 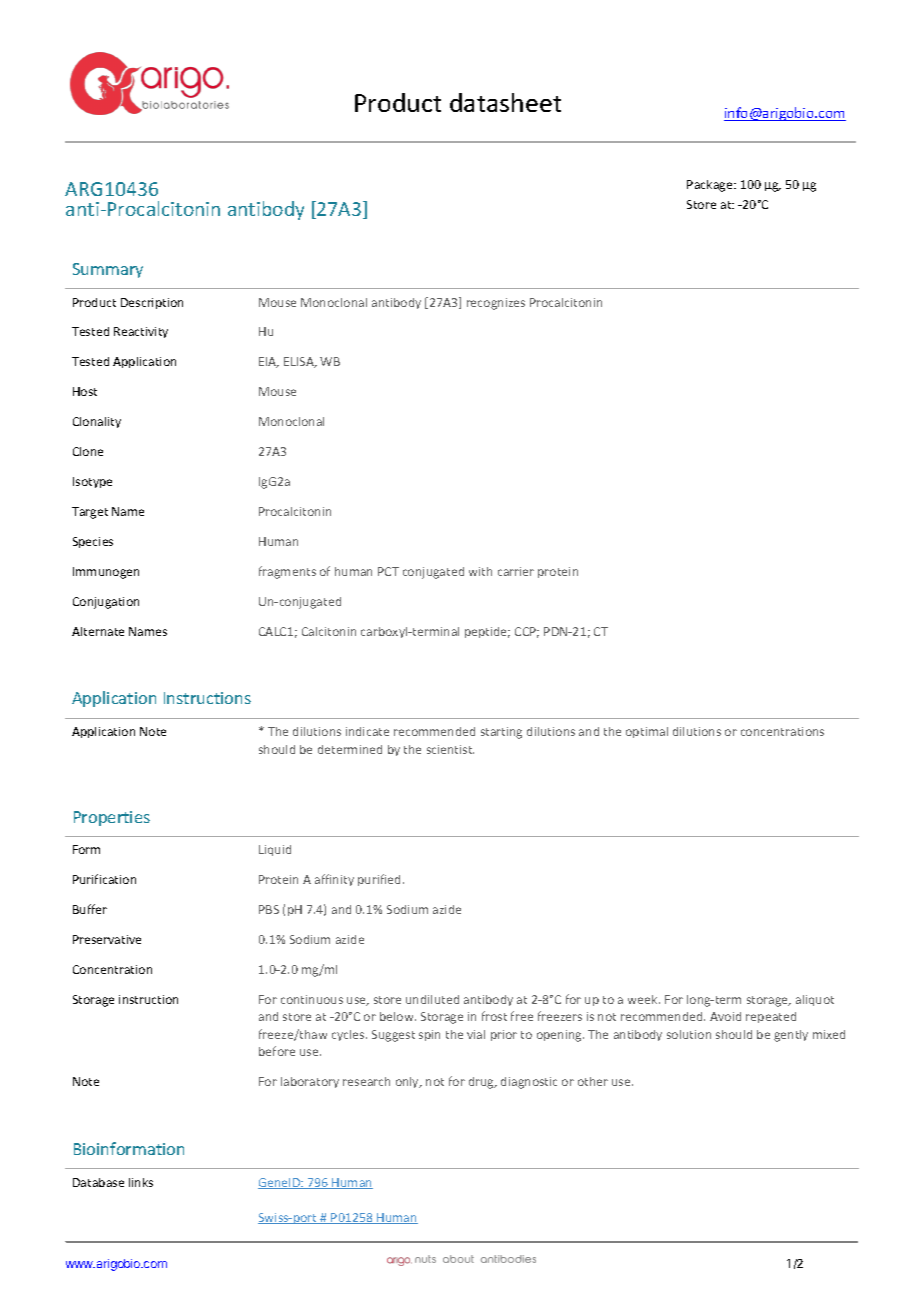 What do you see at coordinates (791, 1036) in the image?
I see `gently` at bounding box center [791, 1036].
